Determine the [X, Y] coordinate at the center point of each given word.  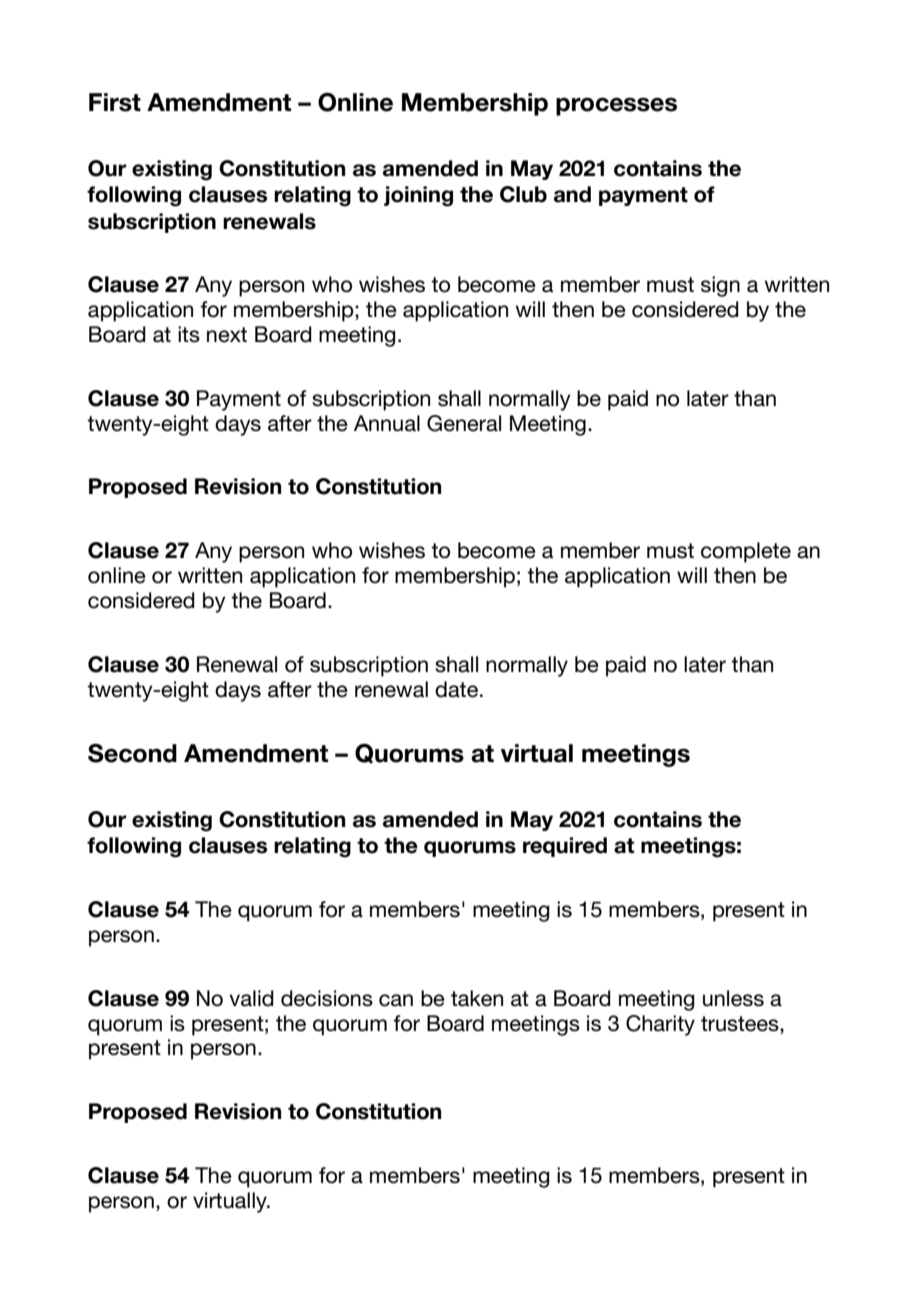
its [189, 334]
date [456, 689]
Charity [660, 1025]
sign [720, 286]
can [396, 1000]
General [464, 423]
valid [251, 998]
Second [132, 753]
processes [616, 106]
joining [418, 196]
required [565, 847]
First [115, 102]
